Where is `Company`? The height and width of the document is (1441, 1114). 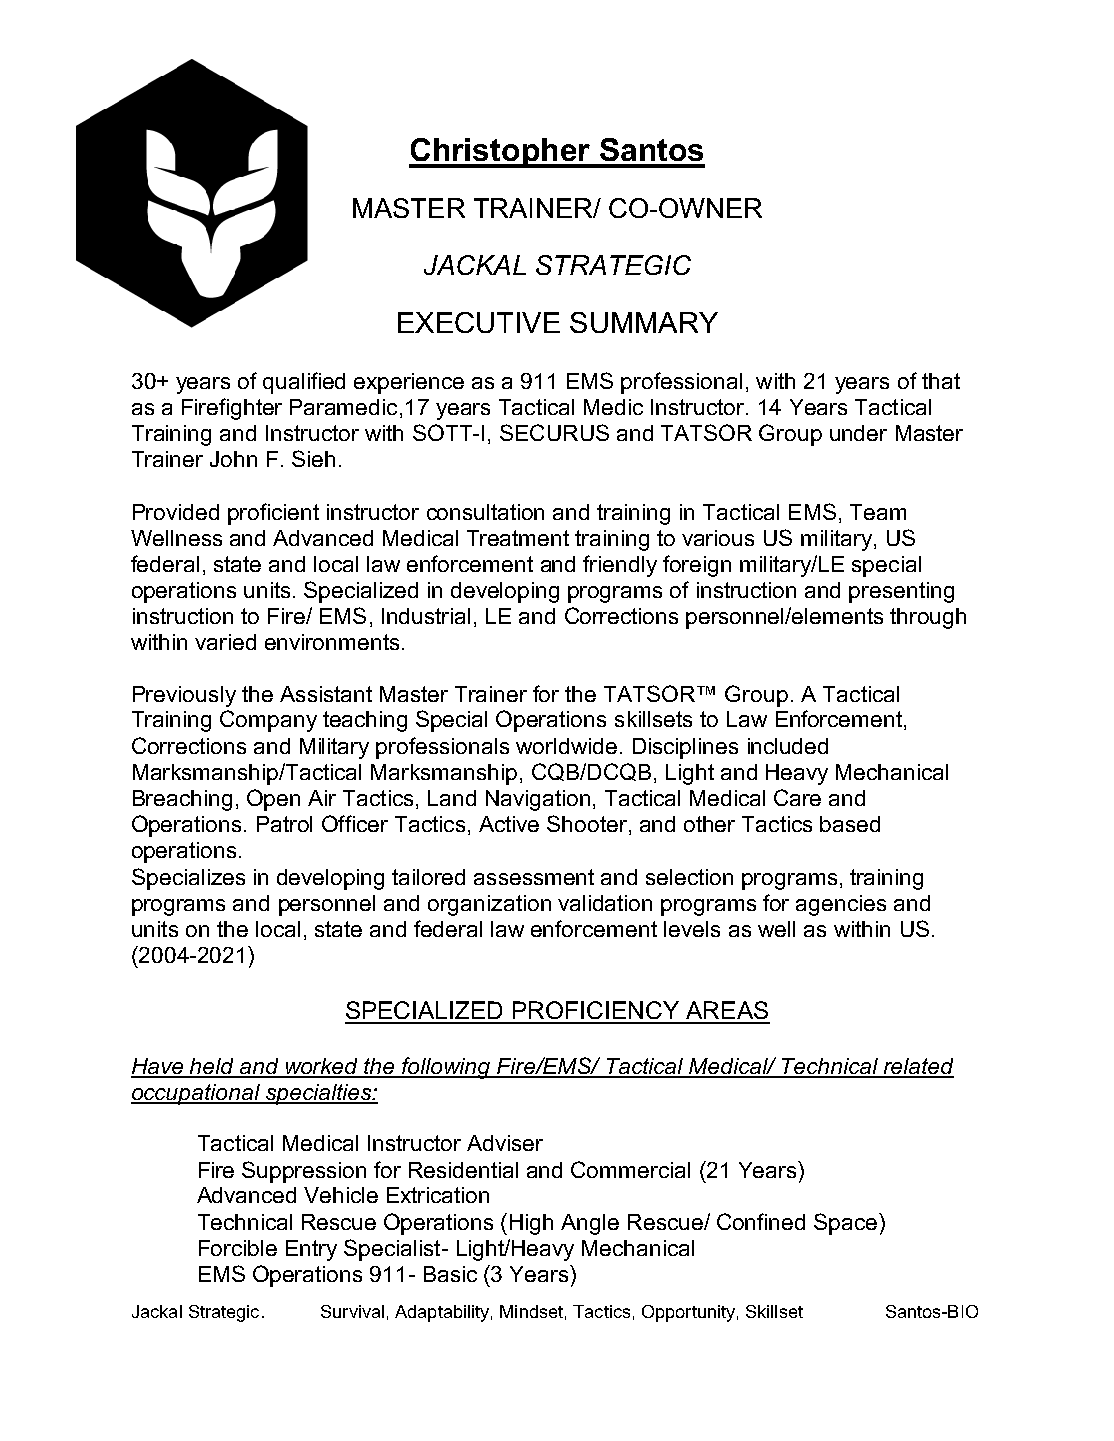
Company is located at coordinates (268, 721).
